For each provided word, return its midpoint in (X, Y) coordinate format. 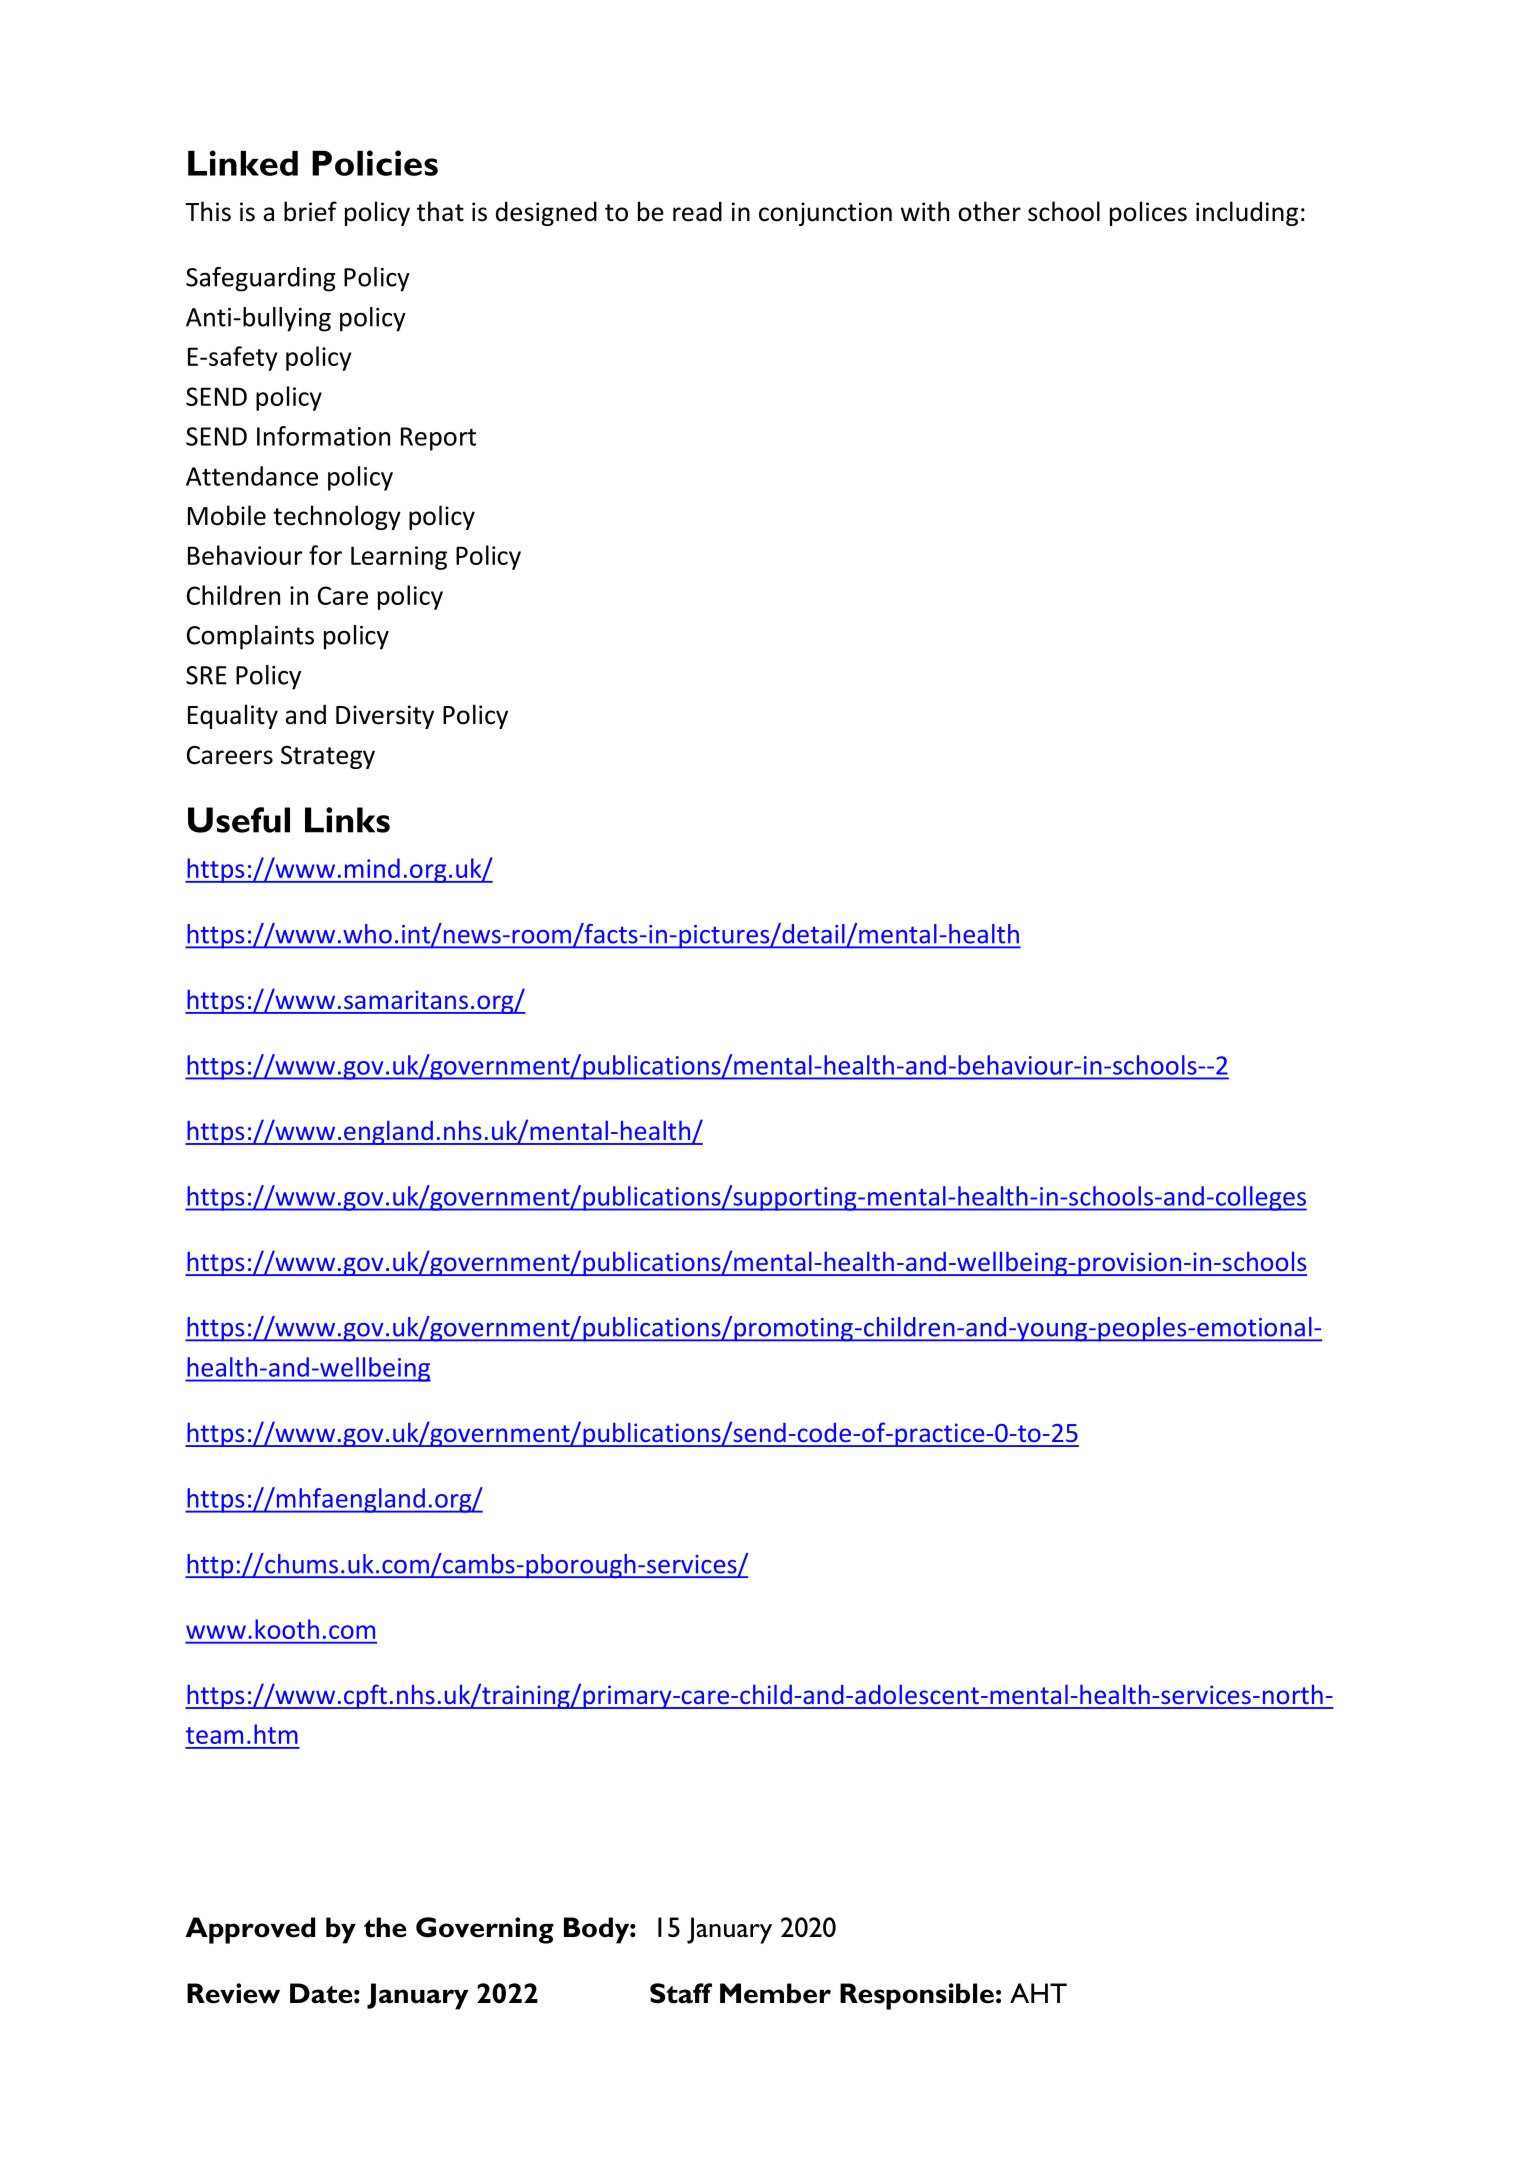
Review (233, 1993)
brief (310, 211)
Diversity (385, 717)
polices (1148, 213)
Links (347, 820)
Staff (681, 1993)
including (1247, 213)
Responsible (917, 1996)
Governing (485, 1930)
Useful (239, 820)
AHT (1038, 1993)
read (697, 211)
